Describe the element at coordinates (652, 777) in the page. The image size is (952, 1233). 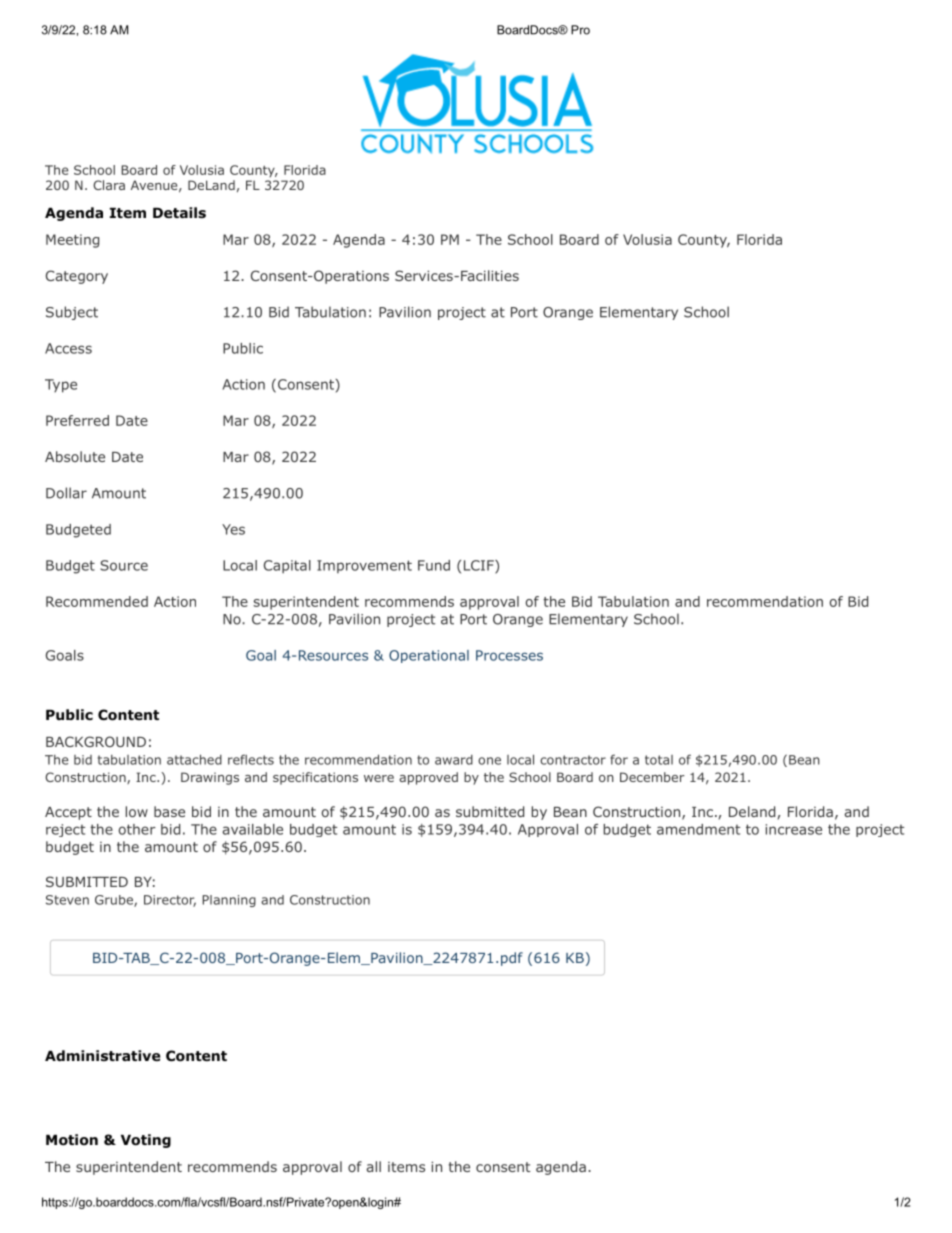
I see `December` at that location.
